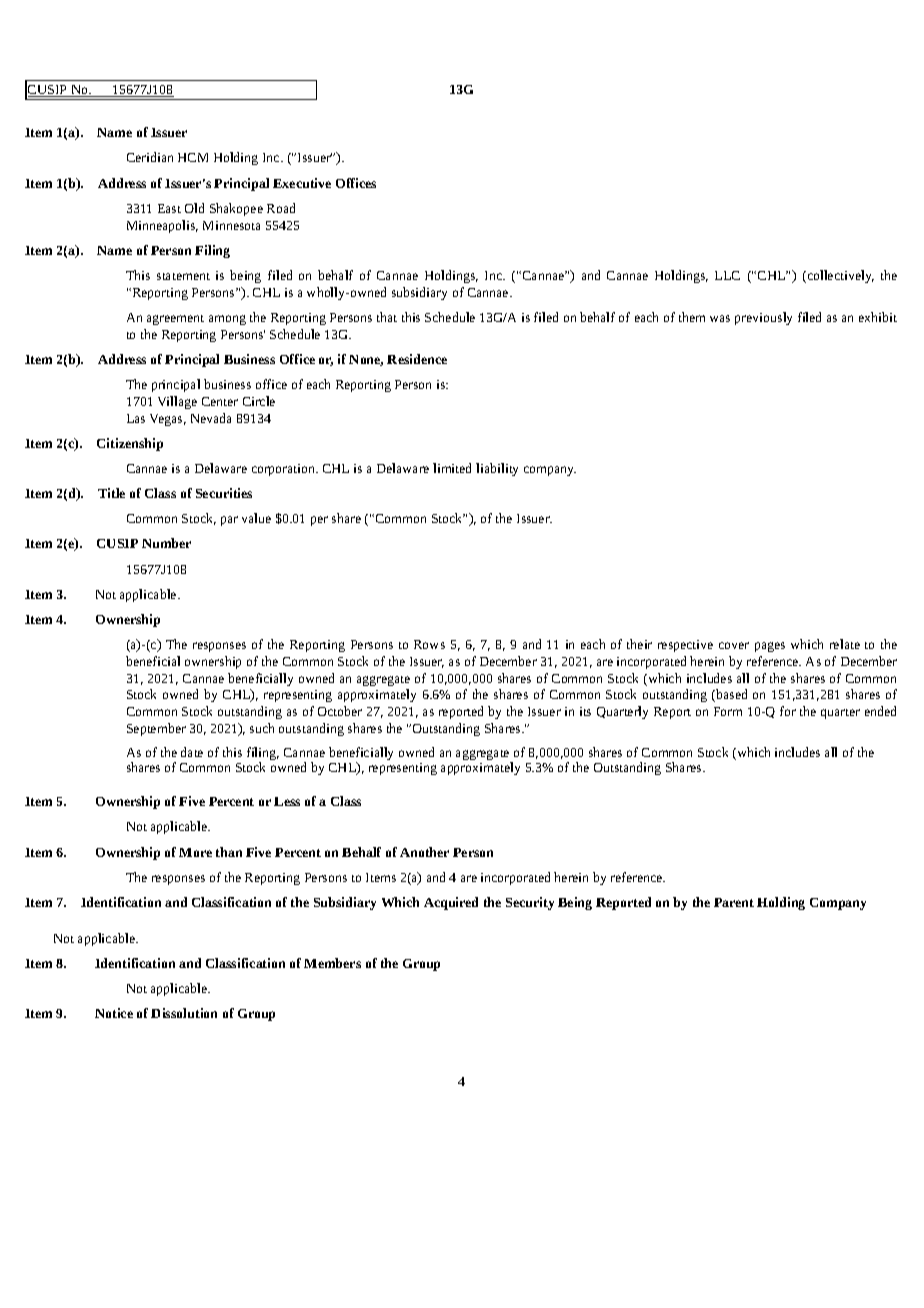  What do you see at coordinates (728, 711) in the screenshot?
I see `Form` at bounding box center [728, 711].
